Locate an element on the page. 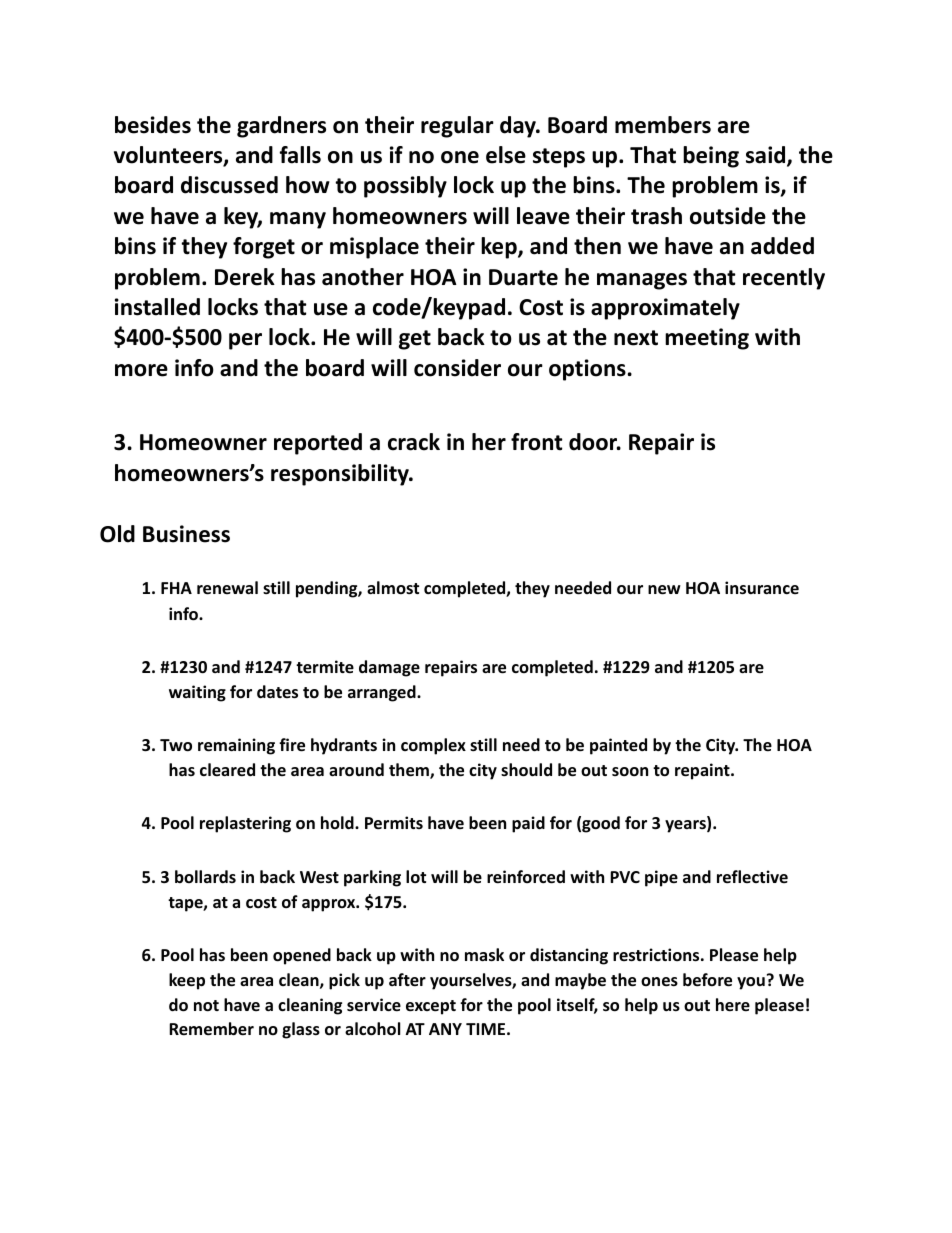 The image size is (952, 1233). except is located at coordinates (431, 1007).
